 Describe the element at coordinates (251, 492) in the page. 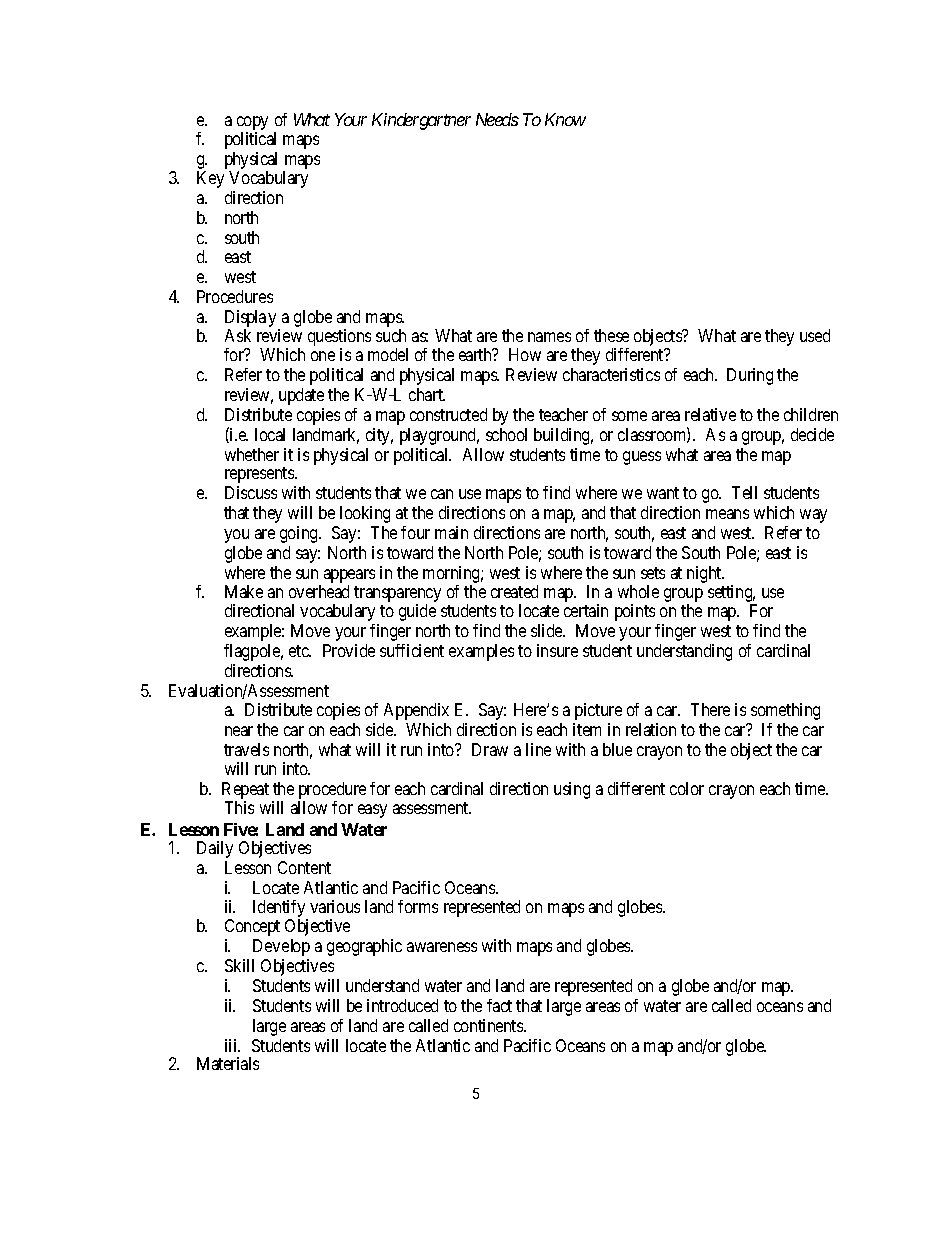

I see `Discuss` at that location.
